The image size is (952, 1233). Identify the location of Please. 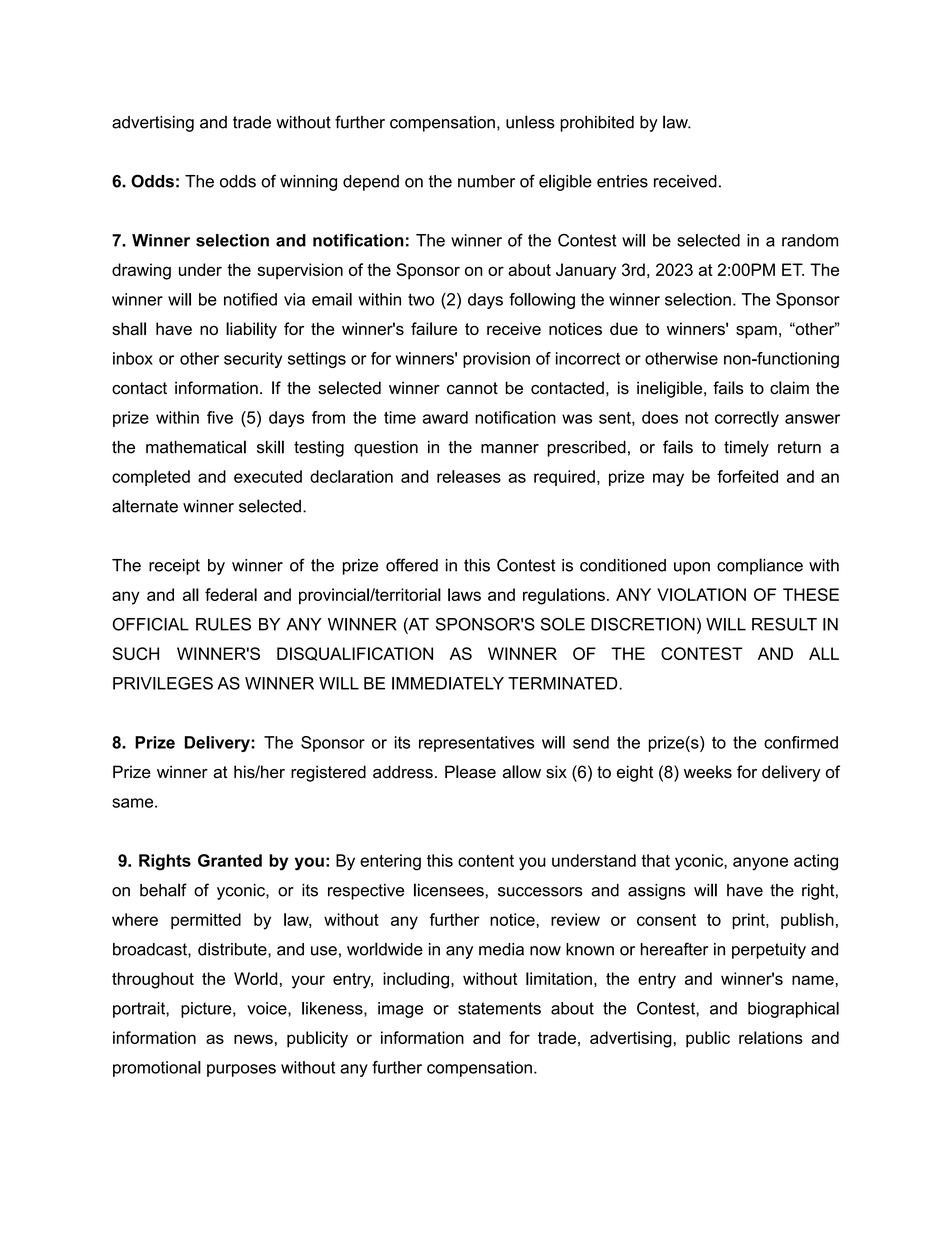
(470, 772).
